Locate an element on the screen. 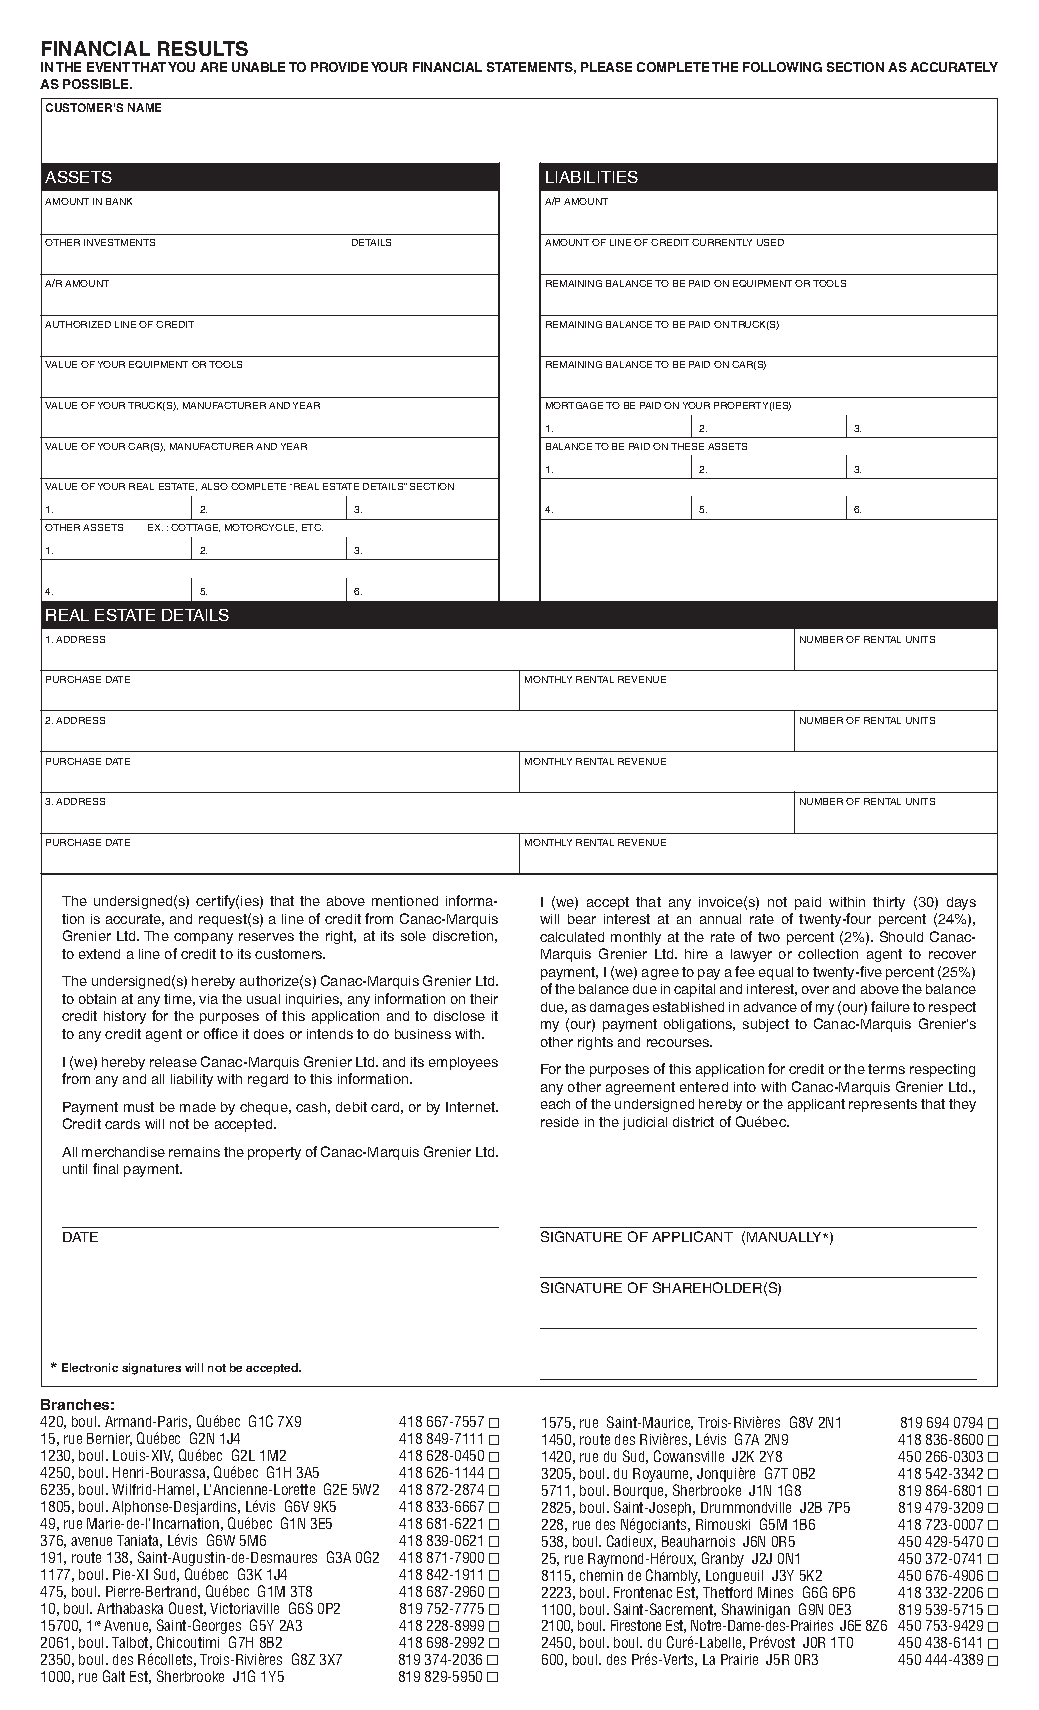 This screenshot has width=1039, height=1710. PLEASE is located at coordinates (606, 67).
